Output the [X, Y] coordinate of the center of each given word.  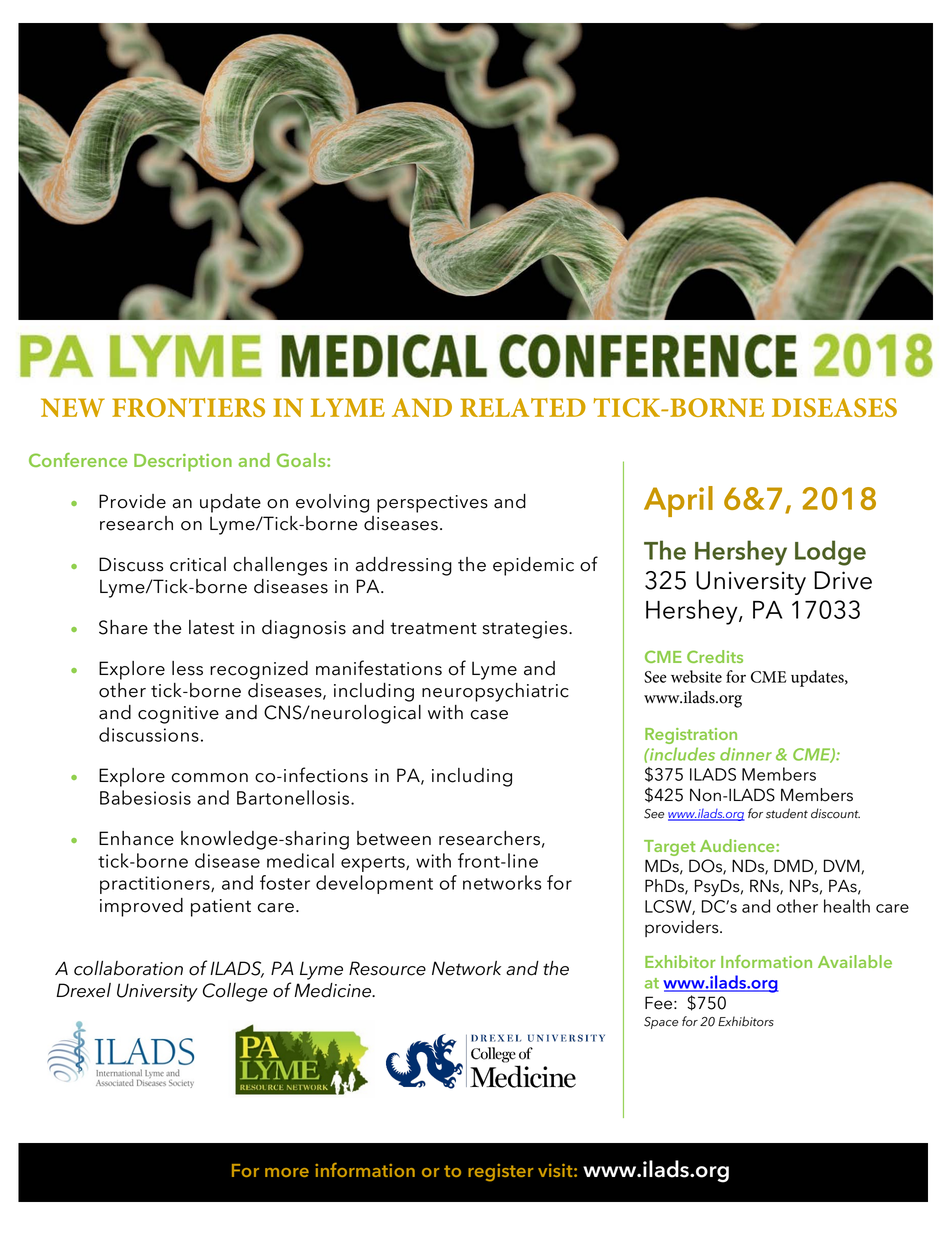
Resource [387, 968]
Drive [843, 580]
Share [123, 627]
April [678, 501]
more [287, 1172]
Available [855, 961]
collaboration [128, 968]
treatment [433, 628]
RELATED [523, 407]
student [787, 813]
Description [183, 463]
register [500, 1173]
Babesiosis [145, 797]
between [394, 838]
